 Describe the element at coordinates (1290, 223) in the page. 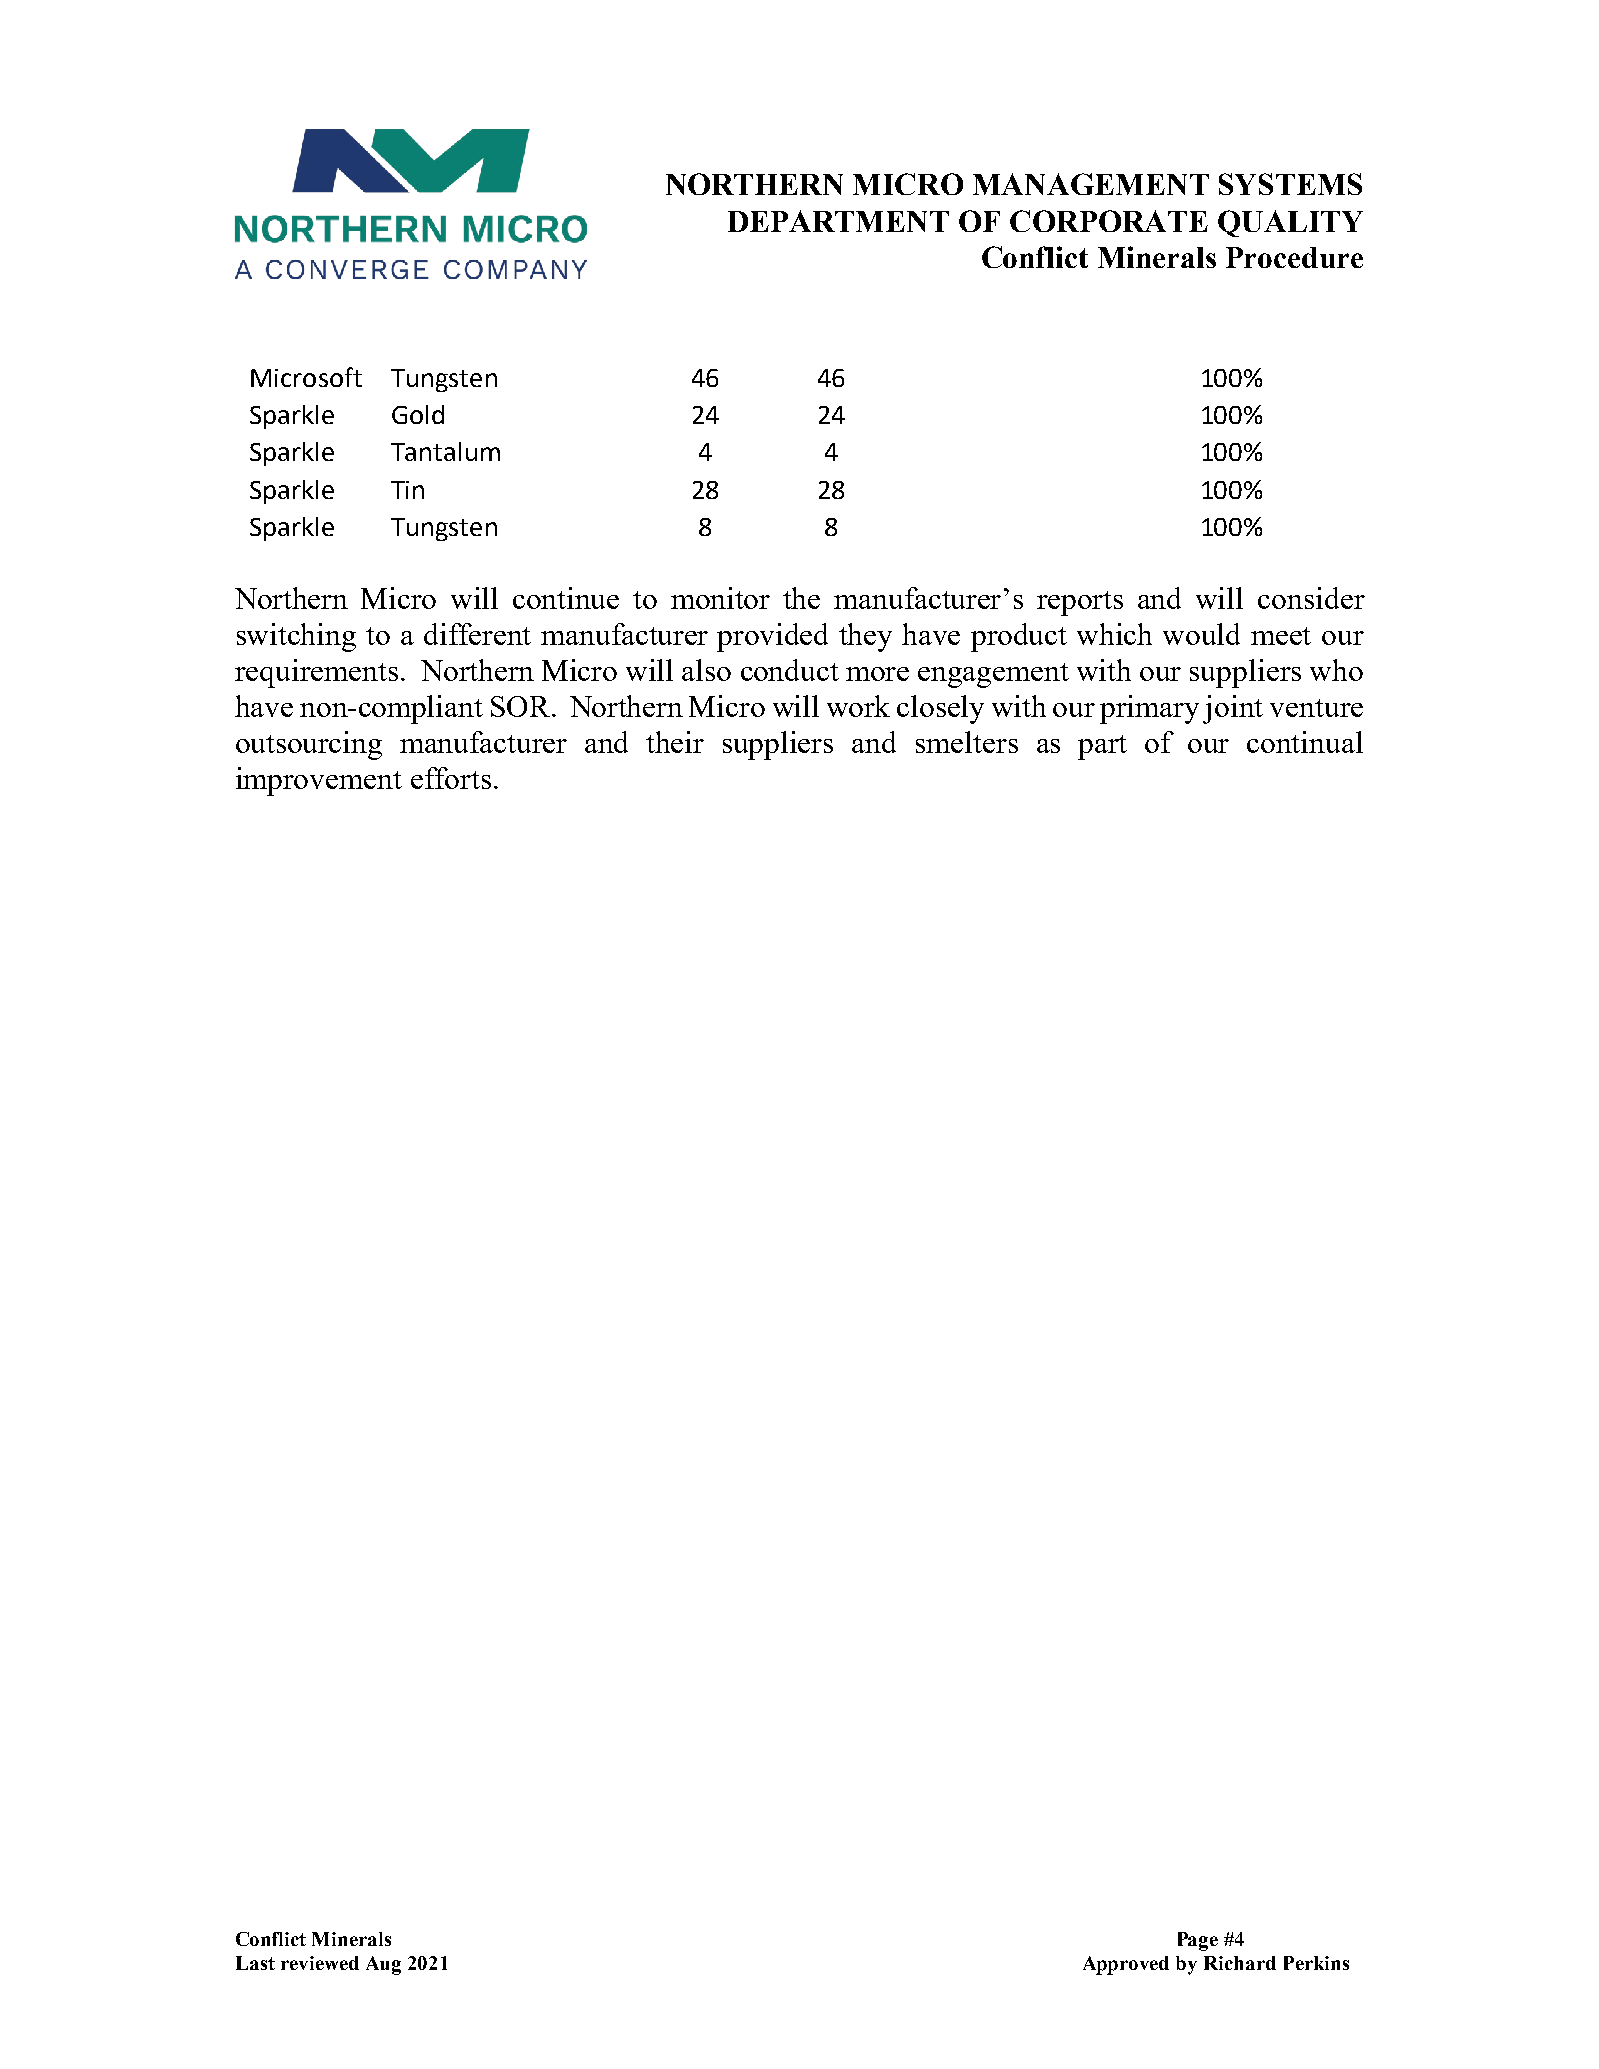

I see `QUALITY` at that location.
